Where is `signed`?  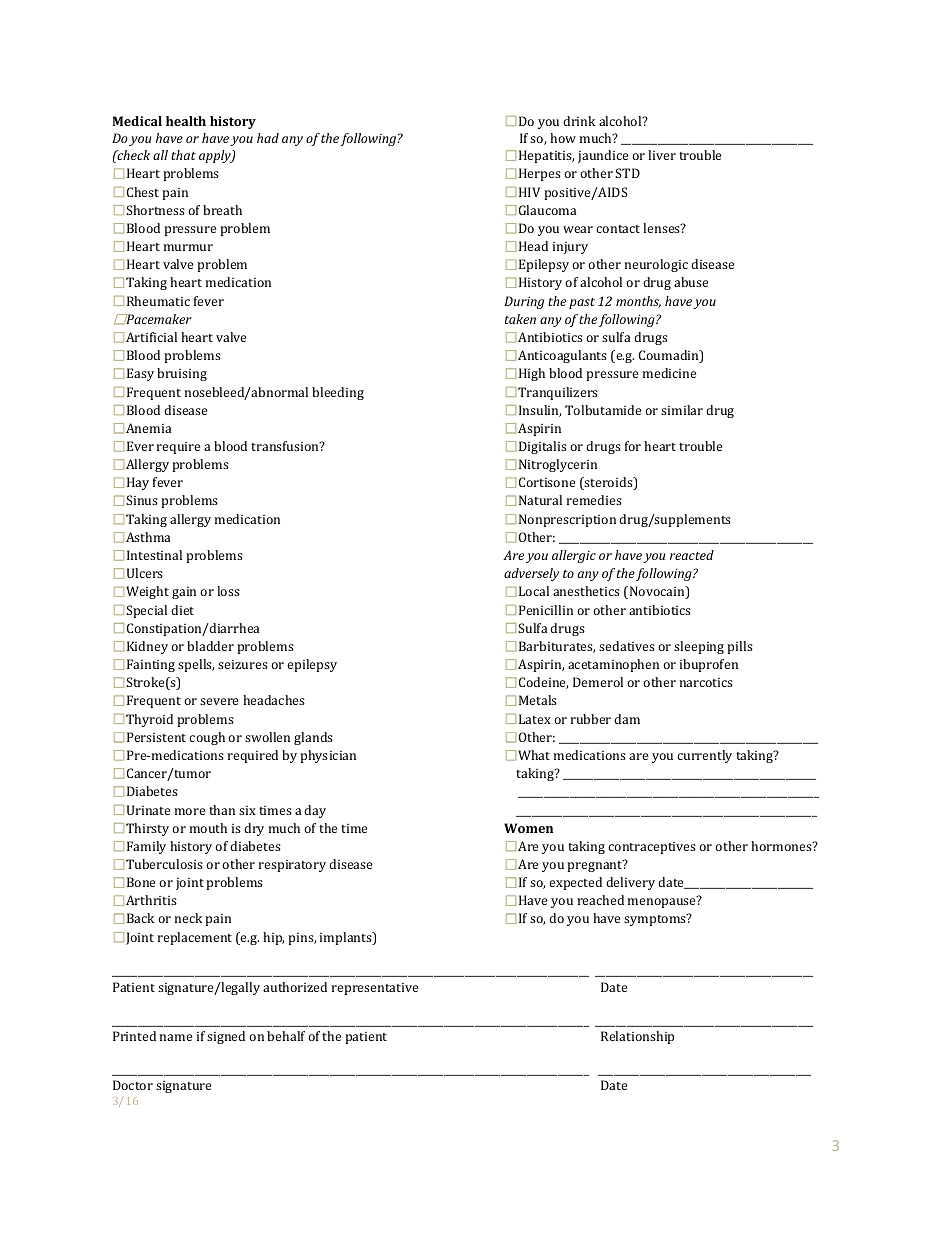
signed is located at coordinates (226, 1037).
